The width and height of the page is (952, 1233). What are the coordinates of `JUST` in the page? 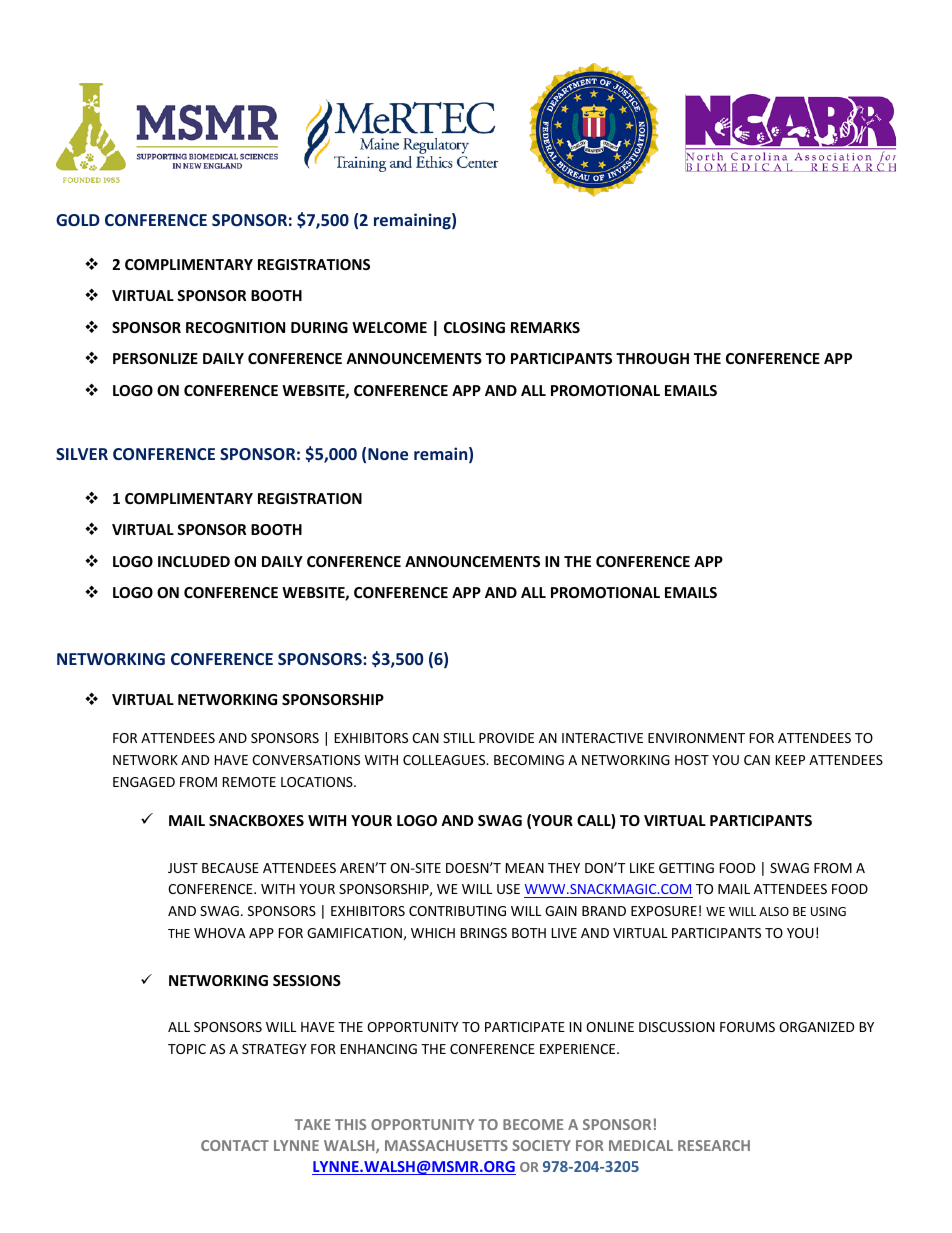 It's located at (183, 868).
